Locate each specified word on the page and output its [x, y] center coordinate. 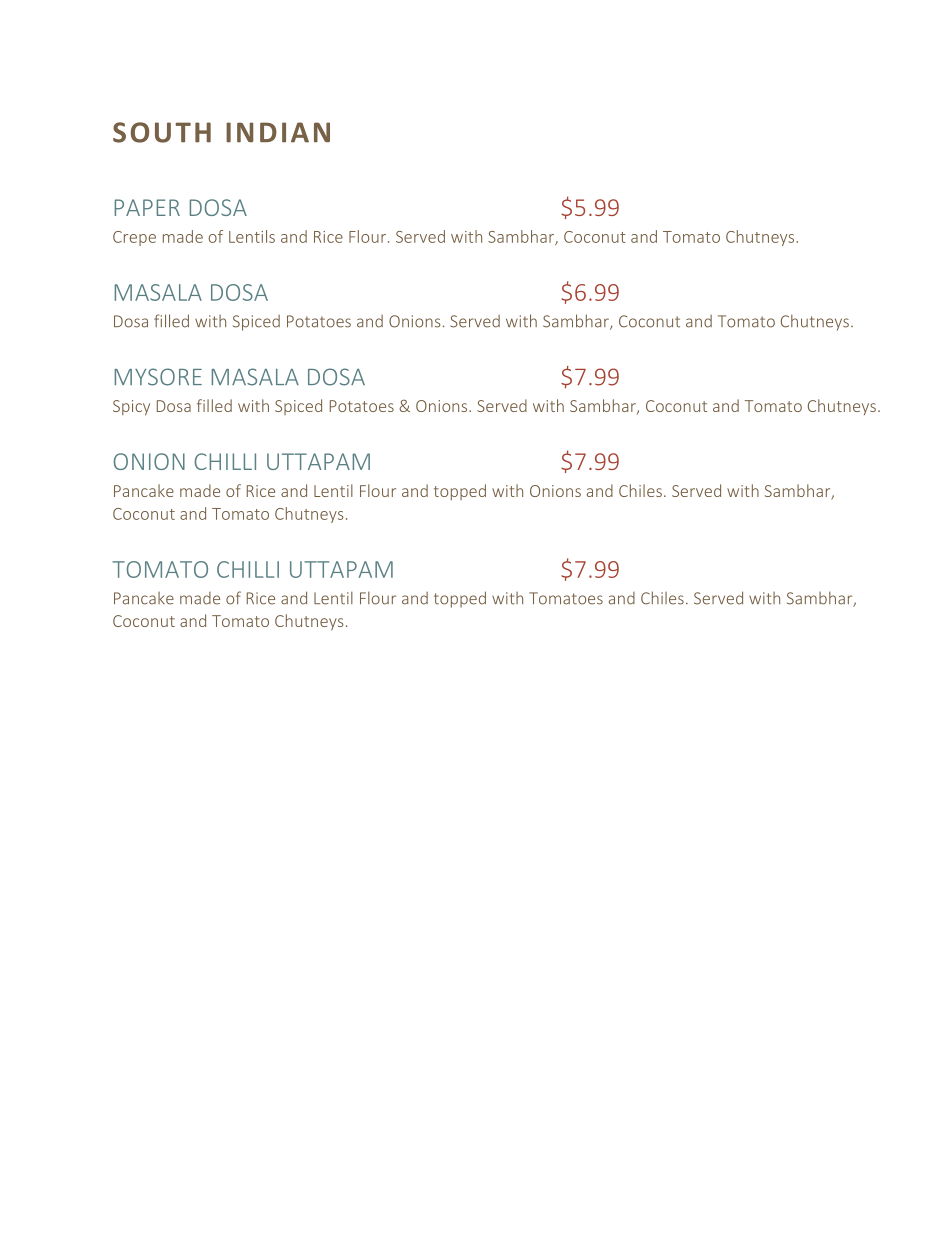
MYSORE [158, 377]
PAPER [147, 207]
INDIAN [278, 132]
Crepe [134, 238]
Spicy [131, 407]
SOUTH [162, 132]
